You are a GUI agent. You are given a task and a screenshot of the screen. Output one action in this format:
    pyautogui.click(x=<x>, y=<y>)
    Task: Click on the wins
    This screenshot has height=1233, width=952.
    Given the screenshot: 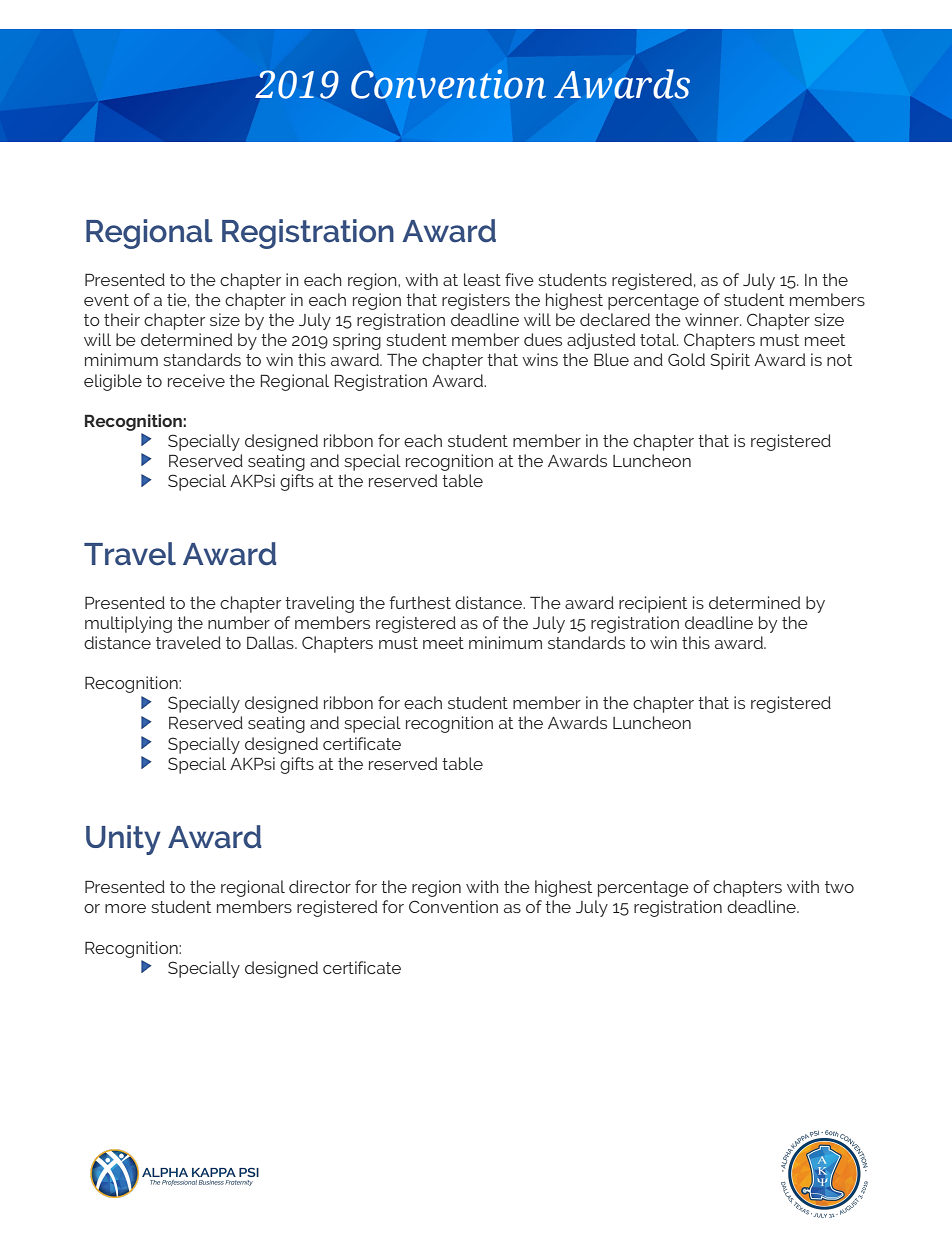 What is the action you would take?
    pyautogui.click(x=540, y=359)
